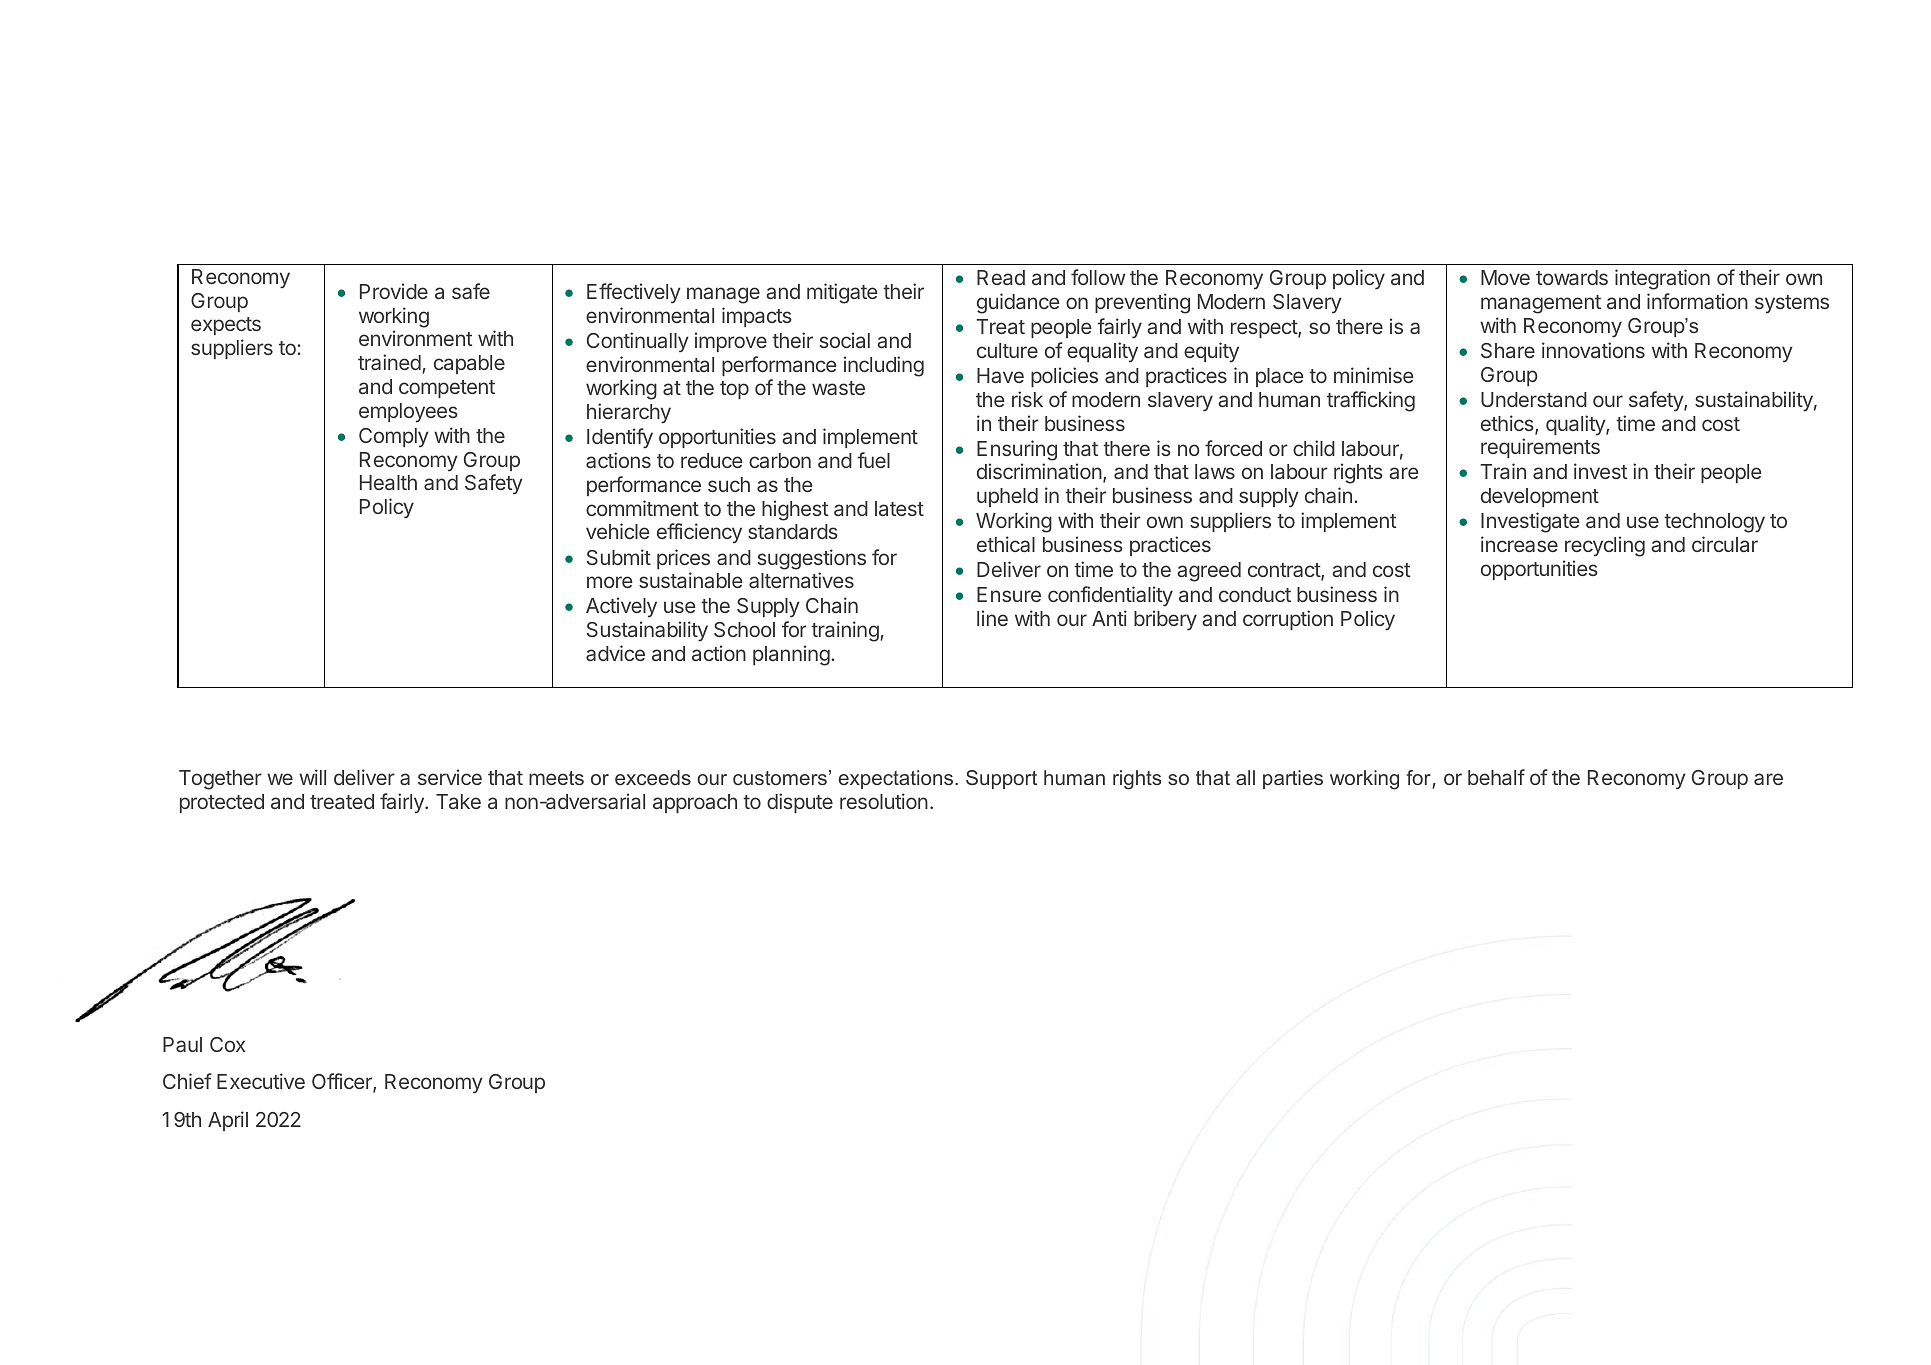 The image size is (1931, 1365). Describe the element at coordinates (343, 1083) in the screenshot. I see `Officer` at that location.
